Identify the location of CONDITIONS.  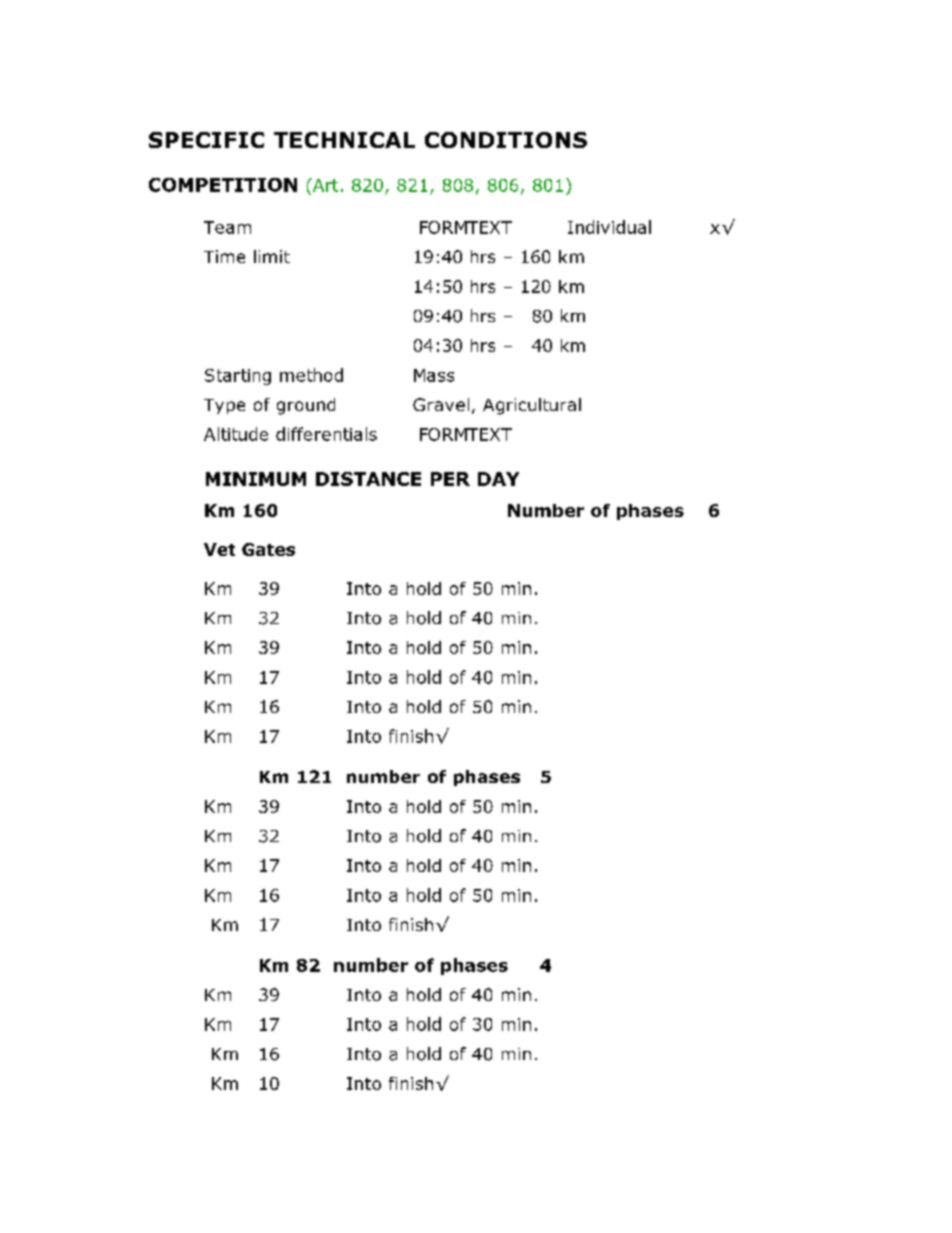
(506, 140).
